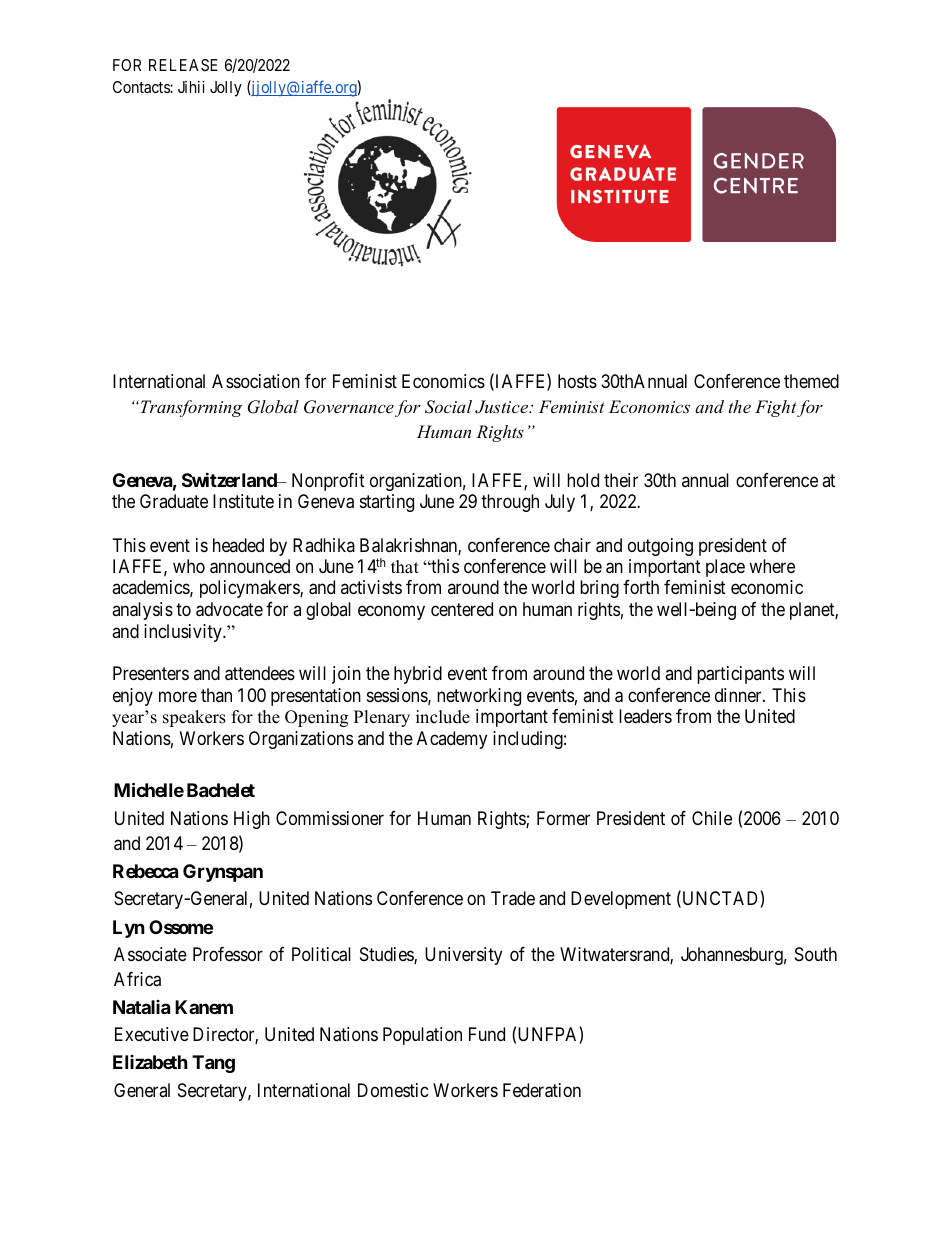 The height and width of the document is (1233, 952). I want to click on Contacts, so click(142, 87).
